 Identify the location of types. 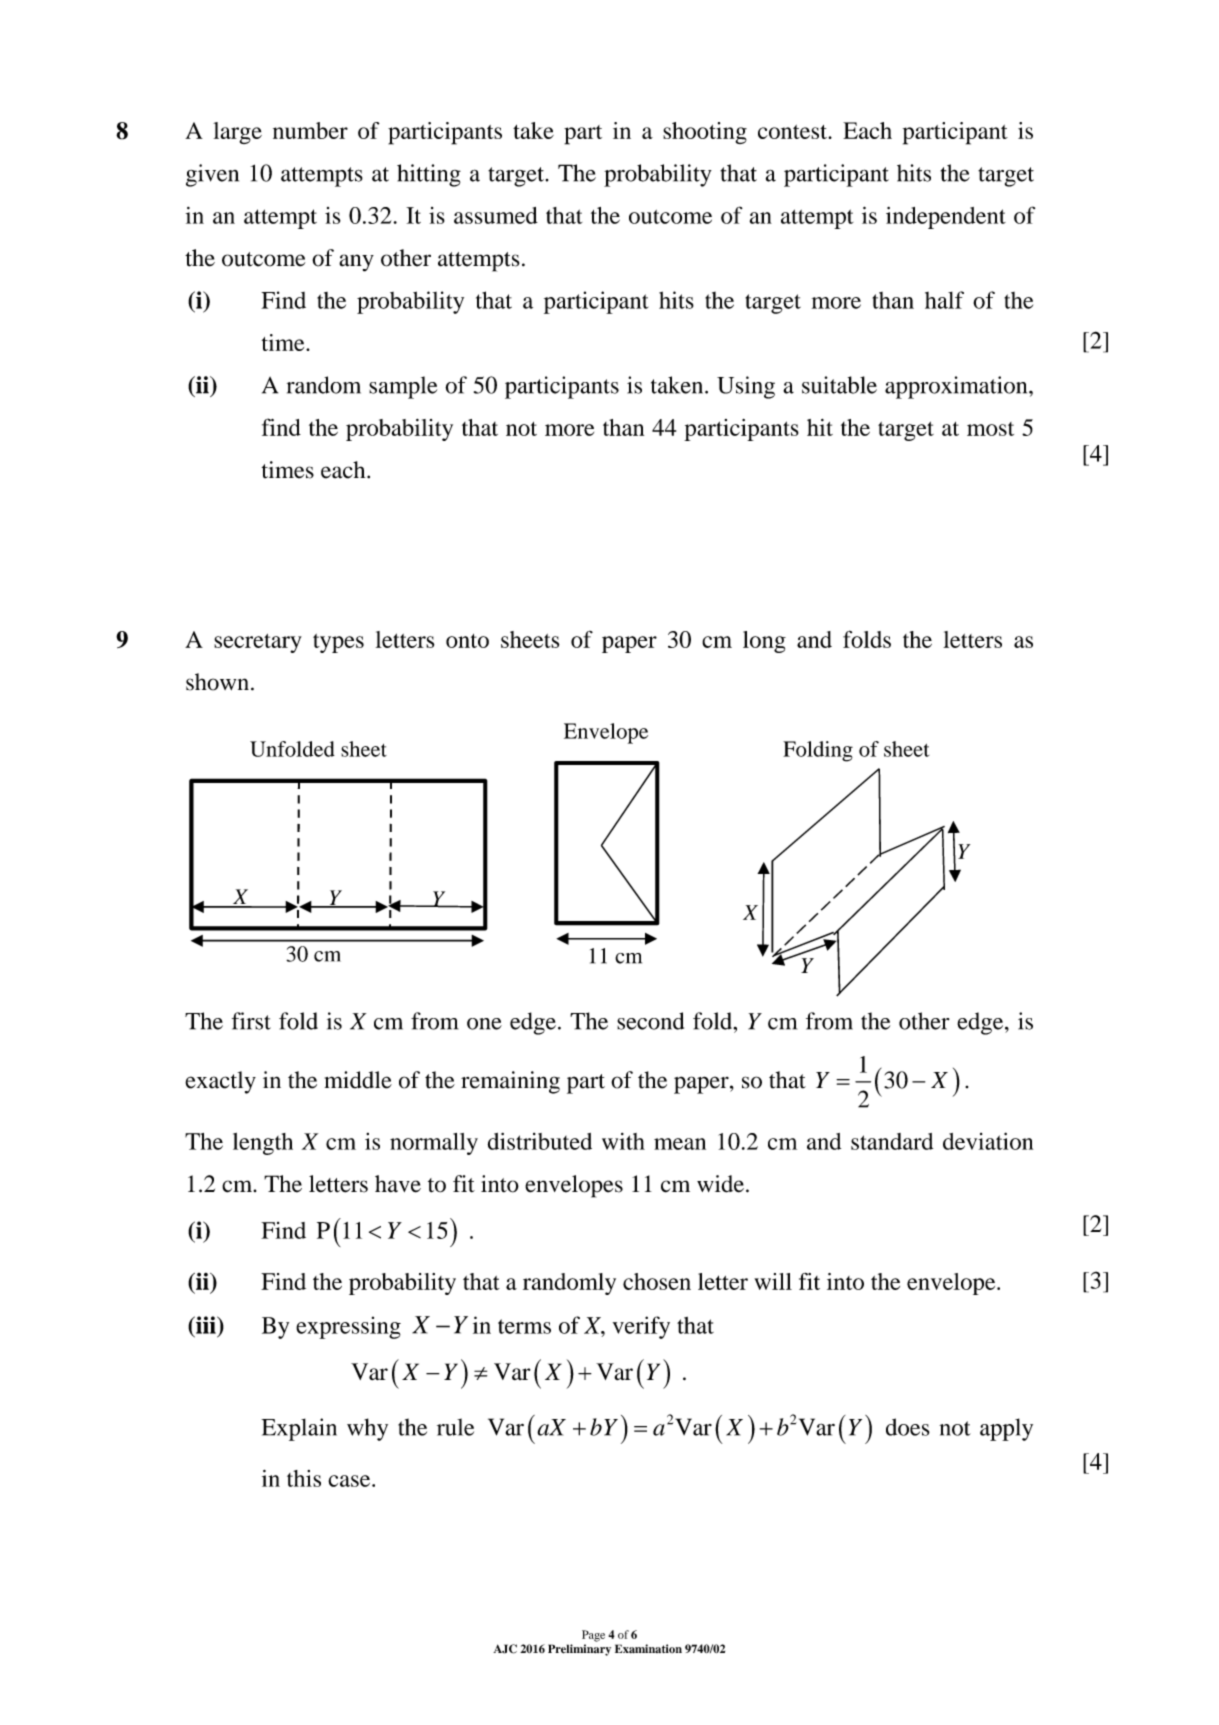
(338, 643).
